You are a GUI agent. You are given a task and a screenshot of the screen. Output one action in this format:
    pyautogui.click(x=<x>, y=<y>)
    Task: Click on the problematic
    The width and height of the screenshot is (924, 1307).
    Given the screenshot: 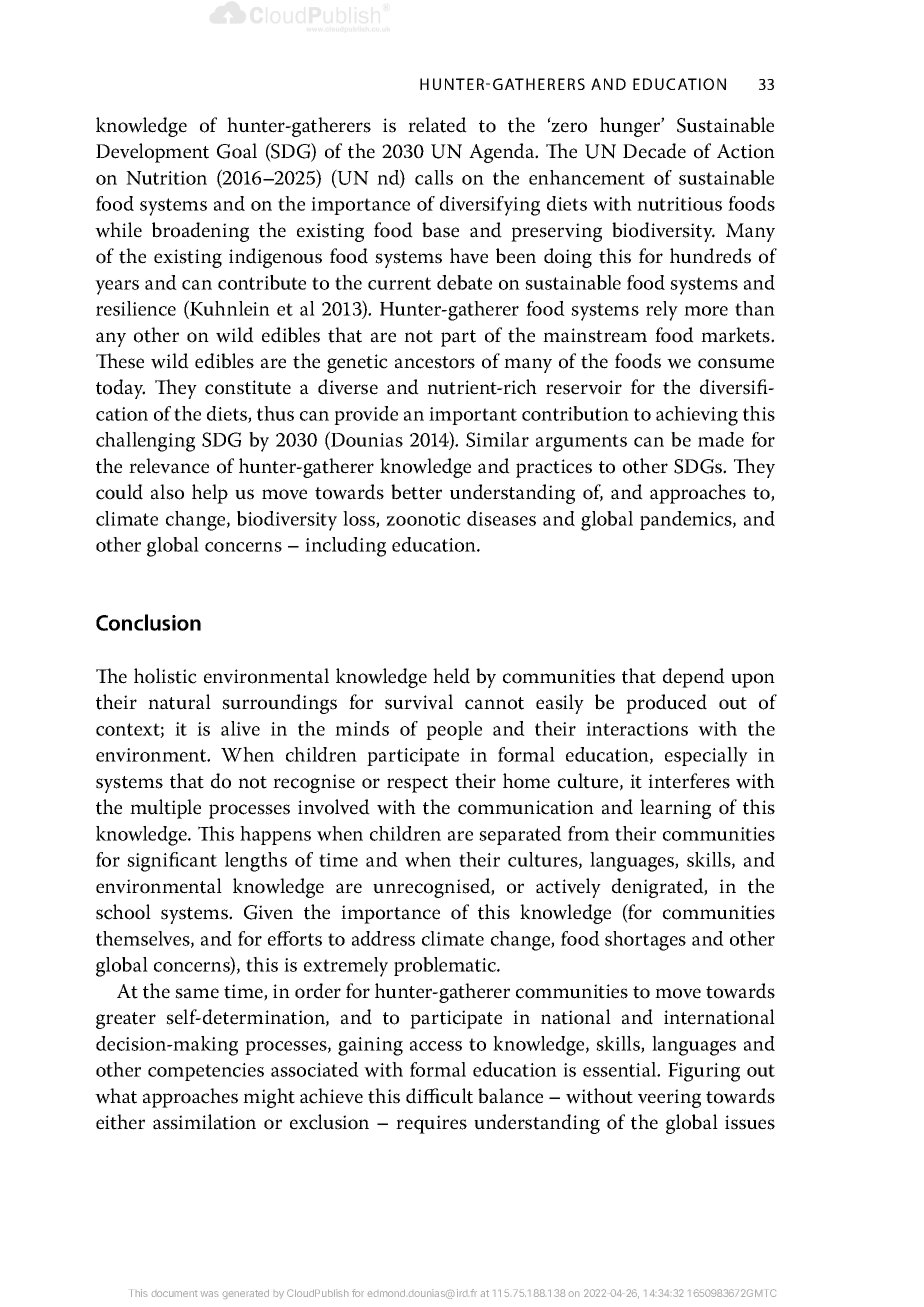 What is the action you would take?
    pyautogui.click(x=446, y=966)
